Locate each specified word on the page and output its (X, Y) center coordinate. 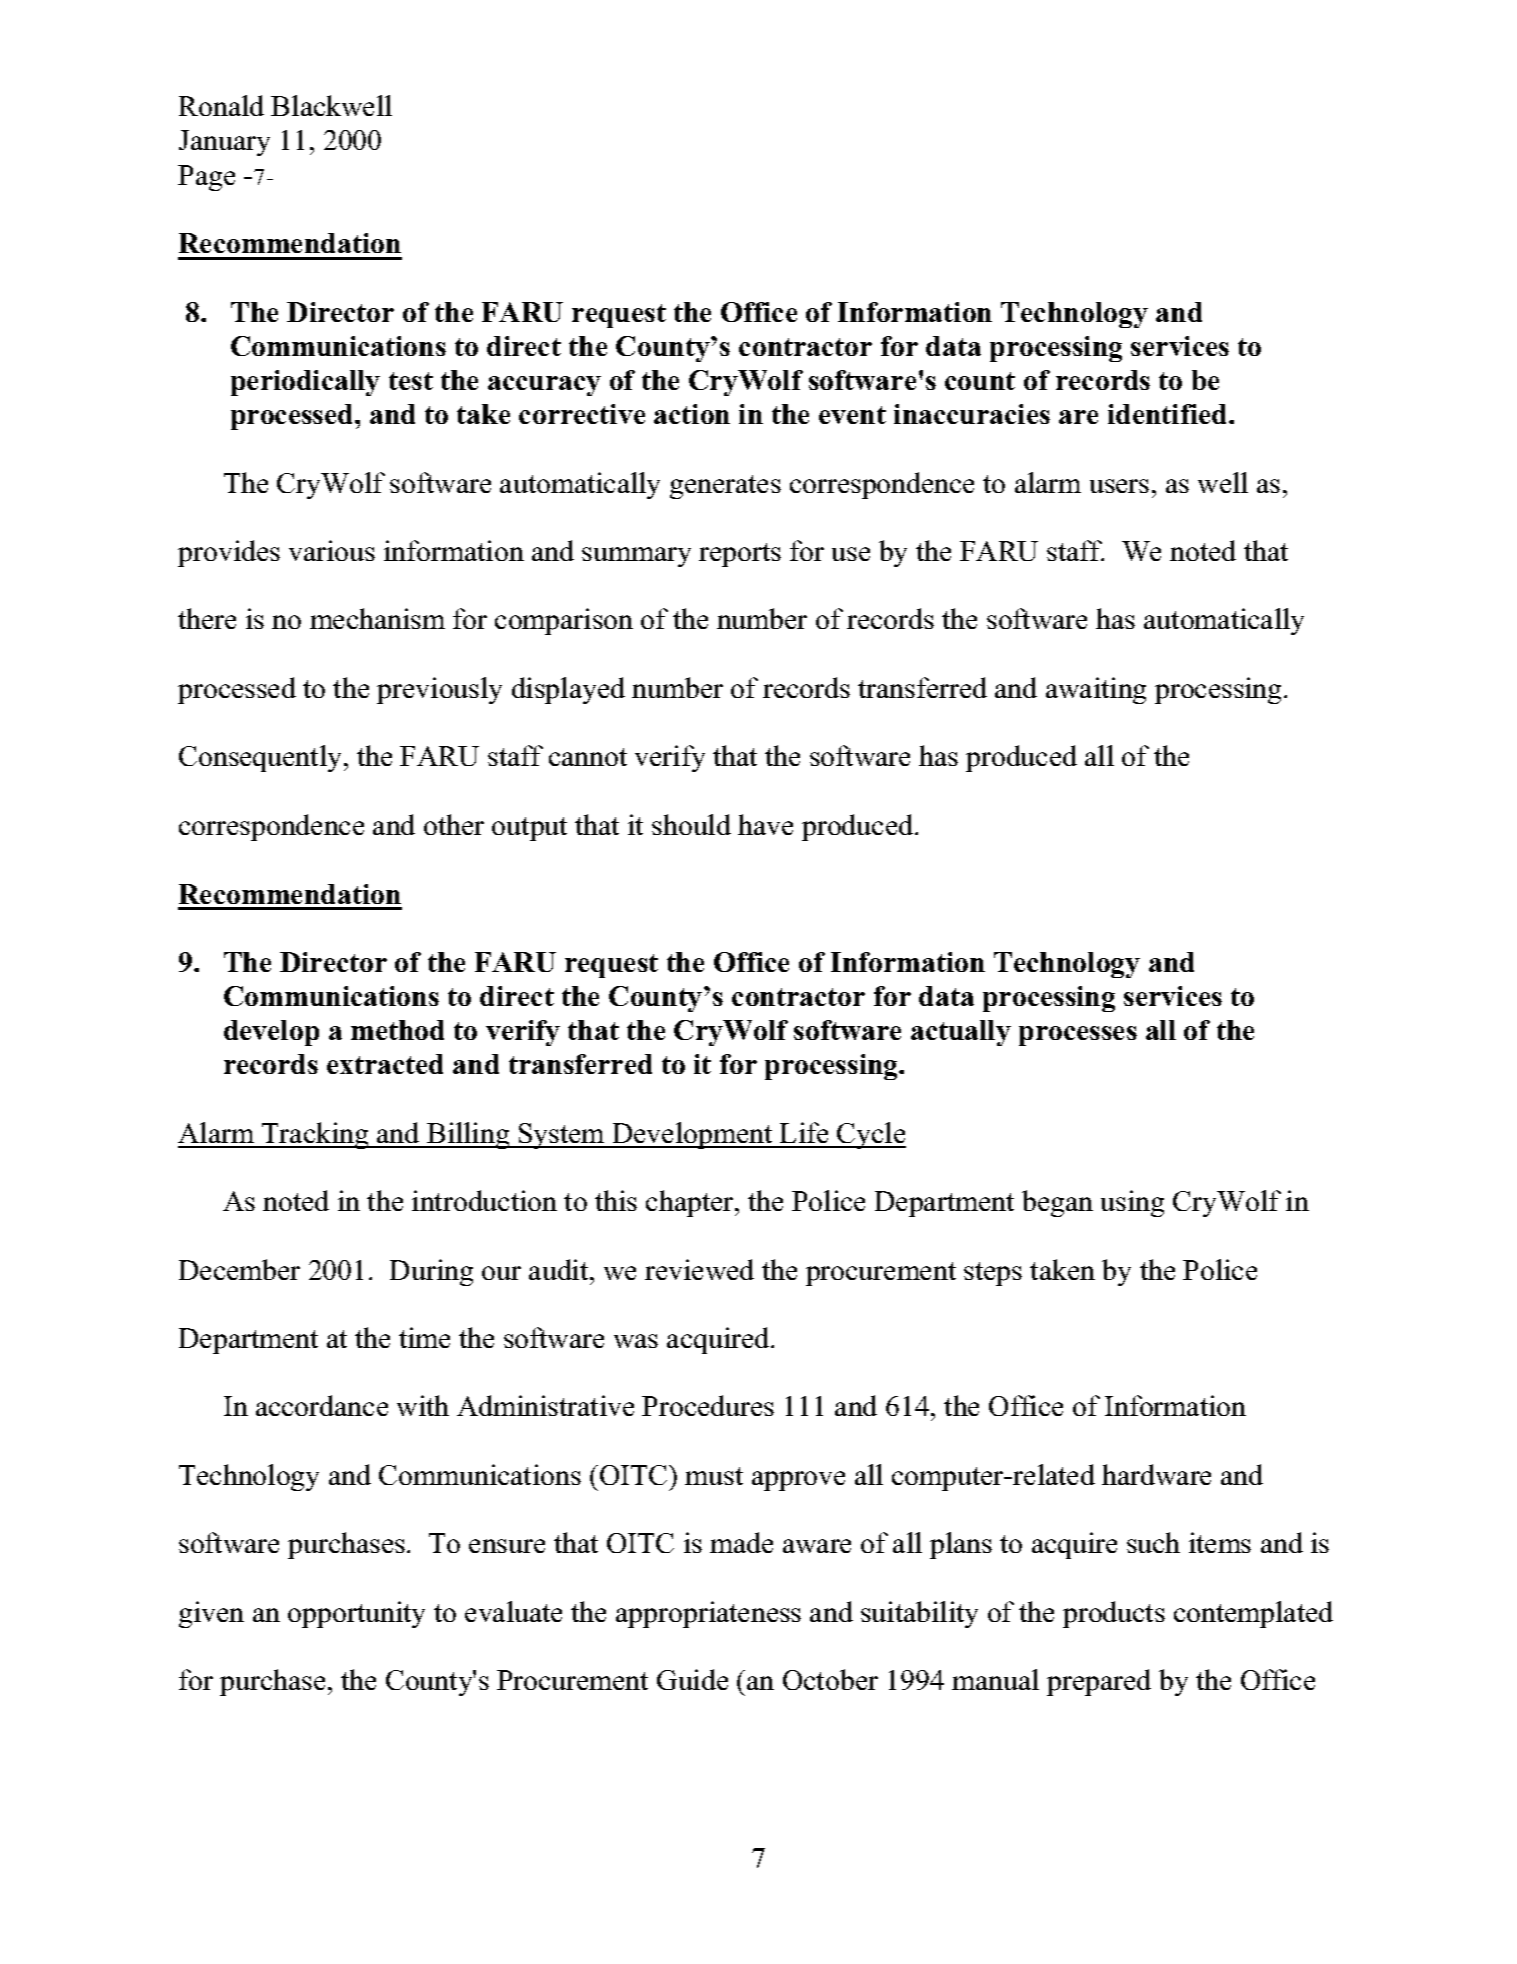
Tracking (315, 1135)
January (224, 143)
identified (1169, 414)
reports (740, 555)
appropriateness (708, 1614)
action (692, 414)
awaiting (1096, 690)
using (1132, 1203)
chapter (691, 1203)
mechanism (377, 618)
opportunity (356, 1614)
